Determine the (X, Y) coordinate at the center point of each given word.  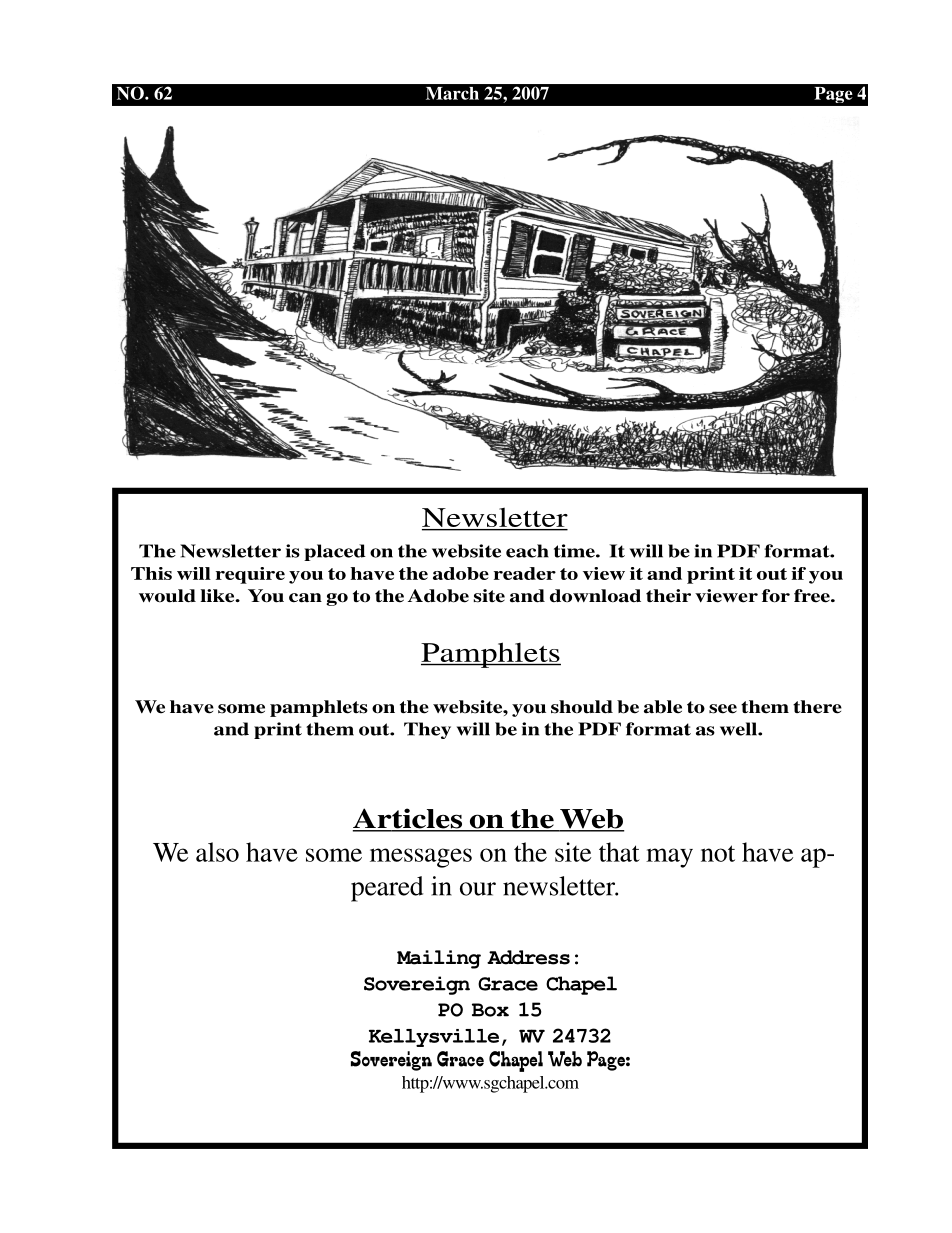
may (669, 858)
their (668, 596)
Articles (409, 819)
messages (421, 858)
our (478, 889)
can (305, 598)
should (582, 707)
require (250, 575)
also (217, 852)
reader (525, 573)
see (723, 709)
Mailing (439, 959)
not (718, 853)
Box (490, 1010)
